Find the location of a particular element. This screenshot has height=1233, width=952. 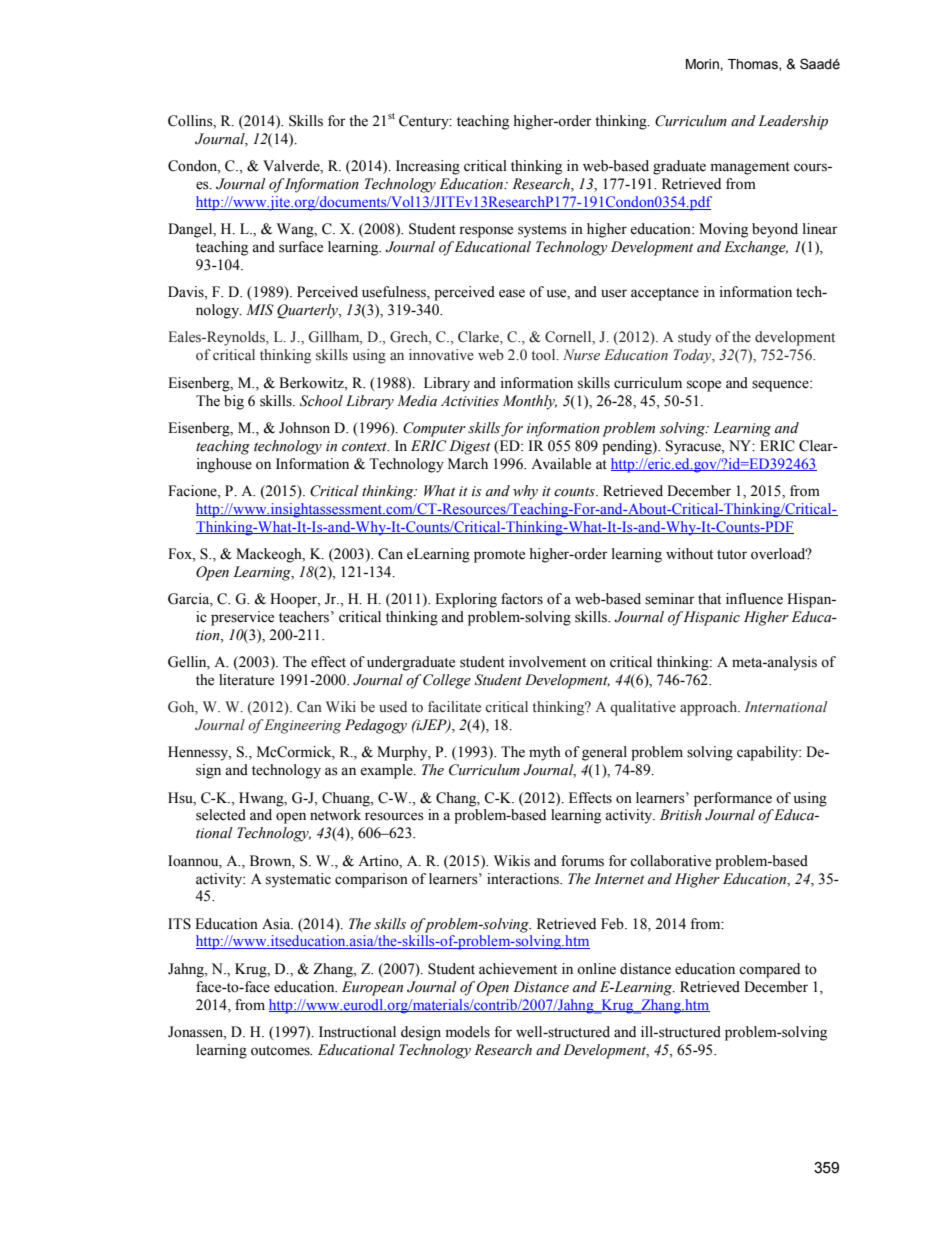

systems is located at coordinates (542, 231).
